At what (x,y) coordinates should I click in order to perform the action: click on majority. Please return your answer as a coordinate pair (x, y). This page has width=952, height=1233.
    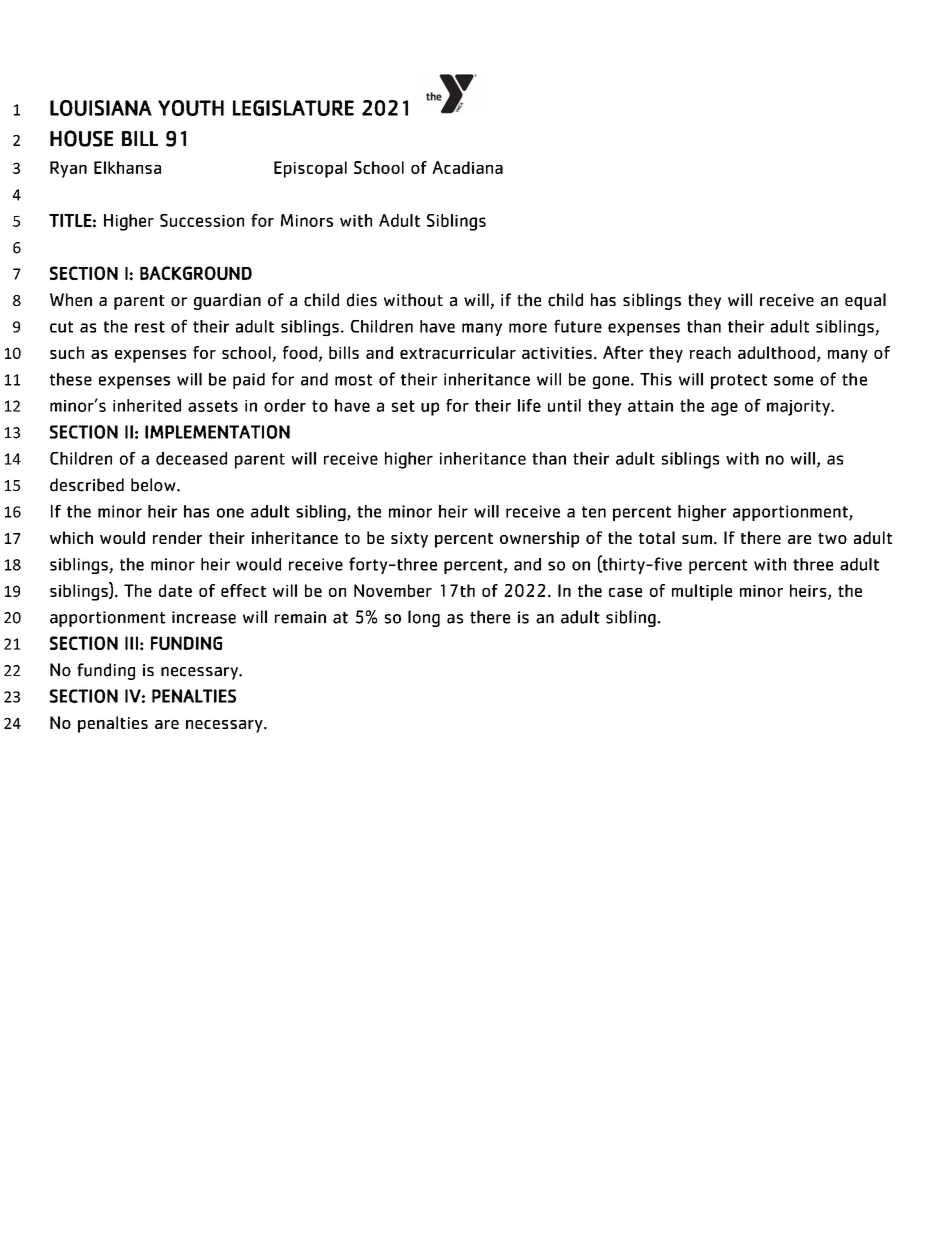
    Looking at the image, I should click on (799, 408).
